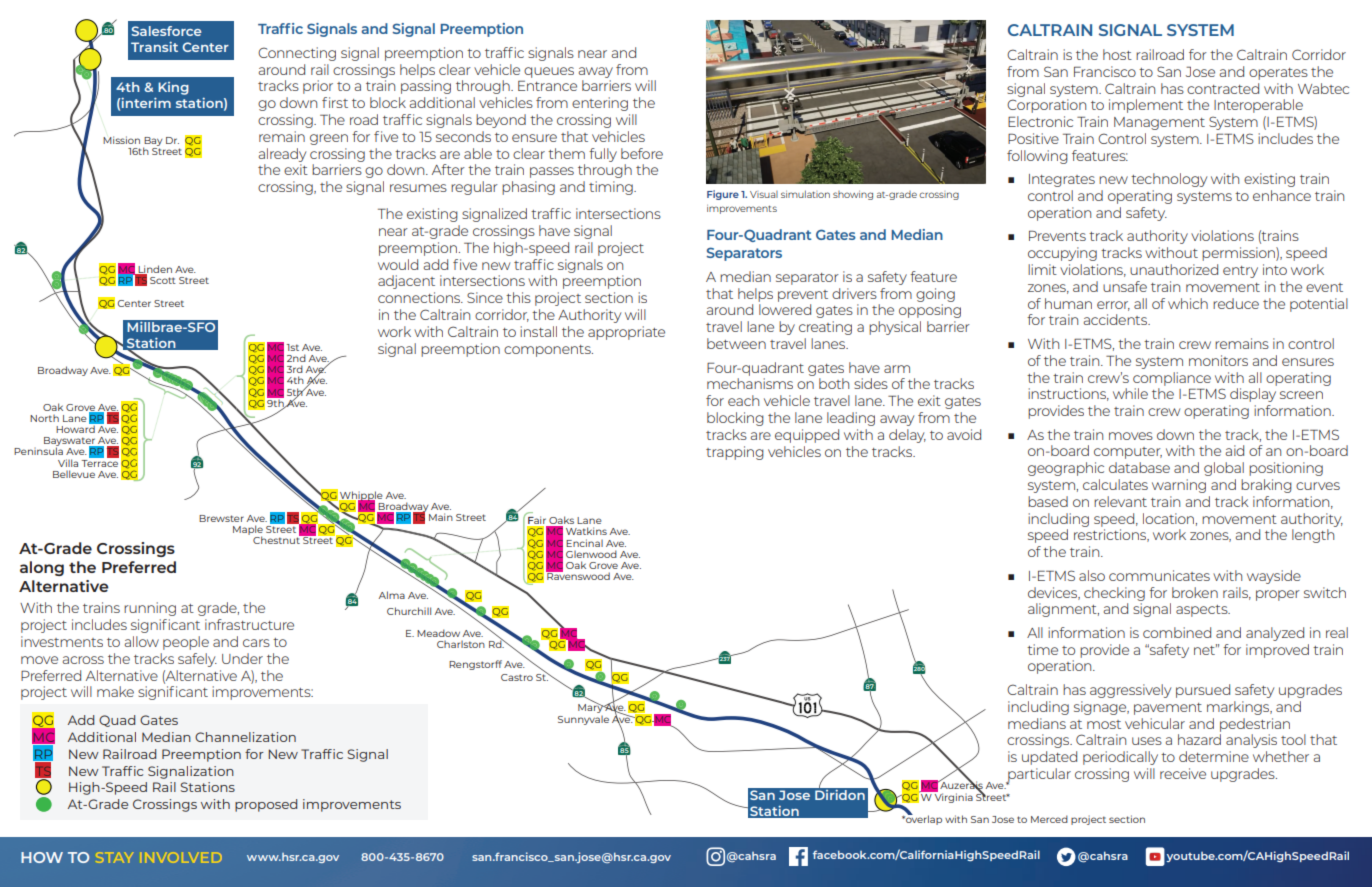 The width and height of the page is (1372, 887). I want to click on INVOLVED, so click(181, 857).
